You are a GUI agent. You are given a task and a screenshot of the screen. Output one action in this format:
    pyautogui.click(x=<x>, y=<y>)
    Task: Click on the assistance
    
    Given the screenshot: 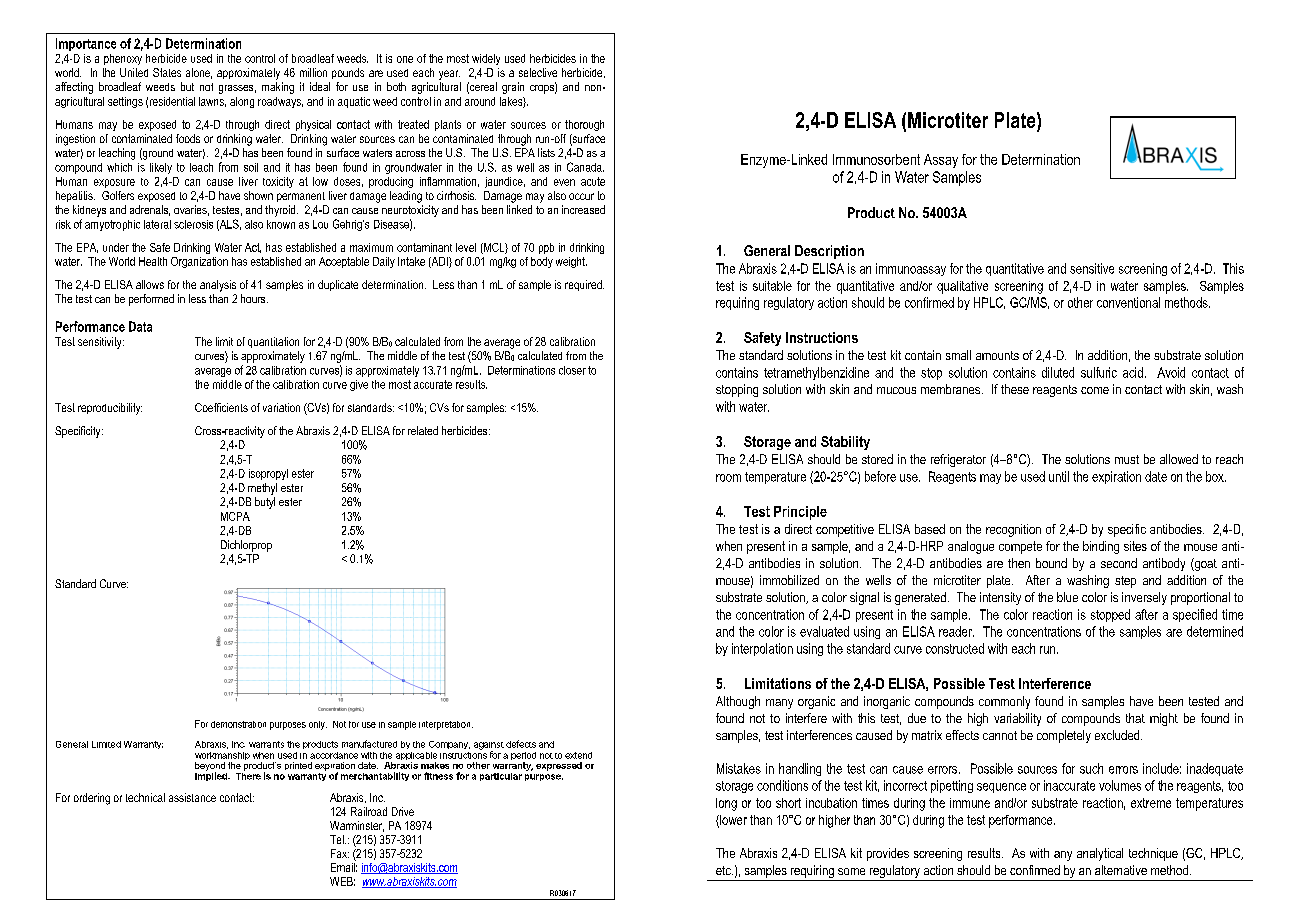 What is the action you would take?
    pyautogui.click(x=192, y=797)
